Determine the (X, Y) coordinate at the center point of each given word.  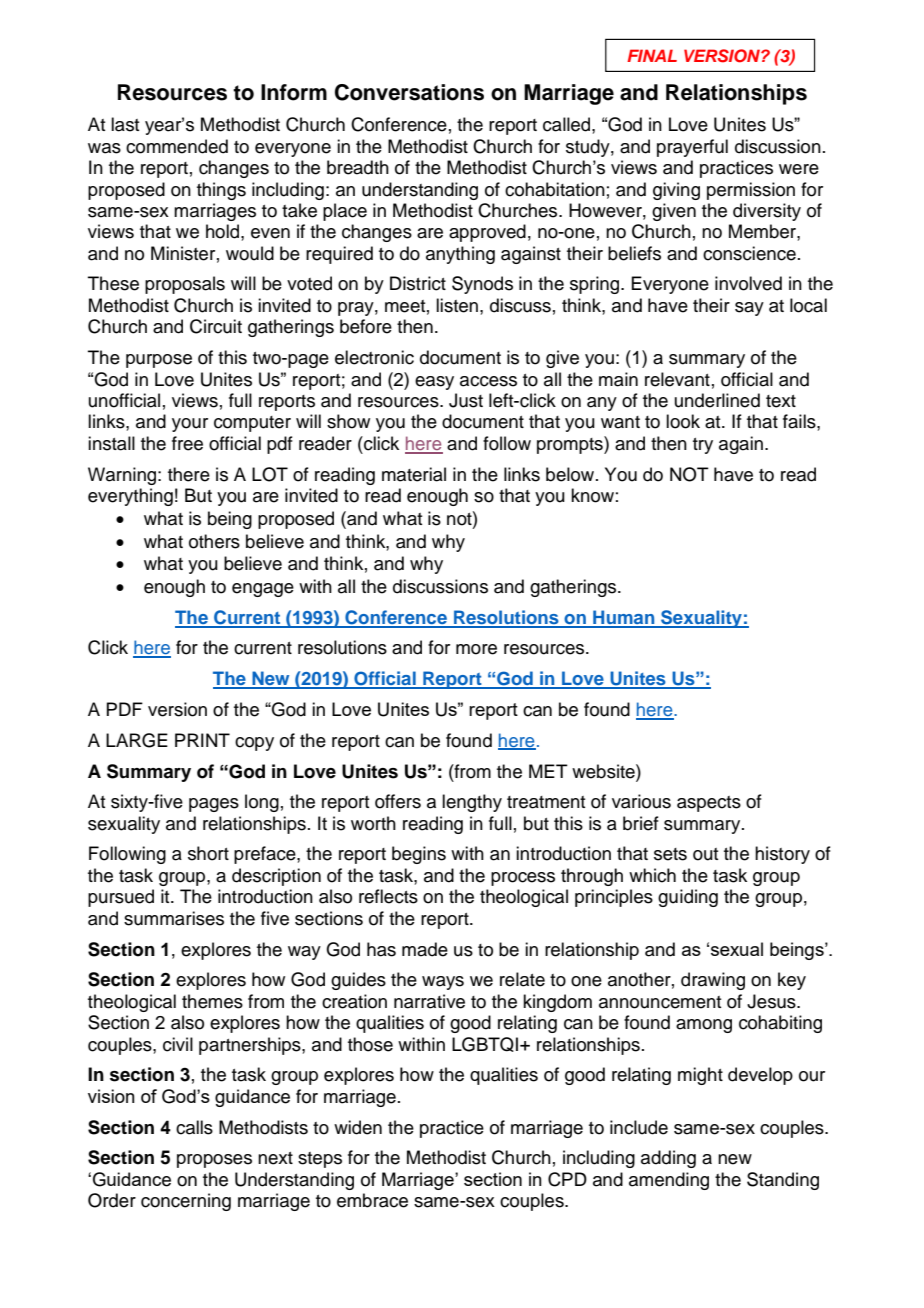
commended (177, 146)
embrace (372, 1200)
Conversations (409, 92)
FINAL (652, 55)
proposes (214, 1161)
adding (668, 1159)
